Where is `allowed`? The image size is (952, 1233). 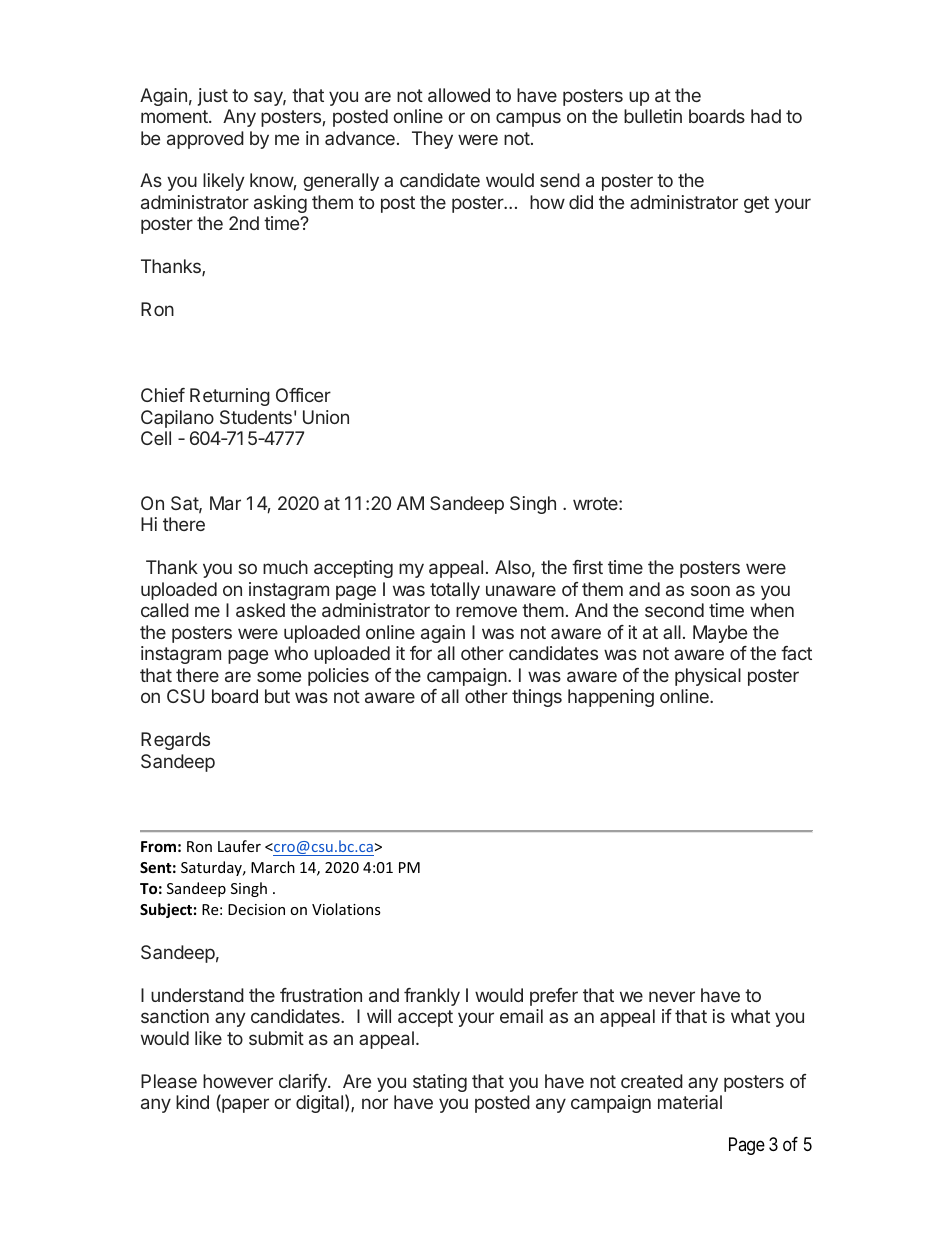
allowed is located at coordinates (459, 95).
